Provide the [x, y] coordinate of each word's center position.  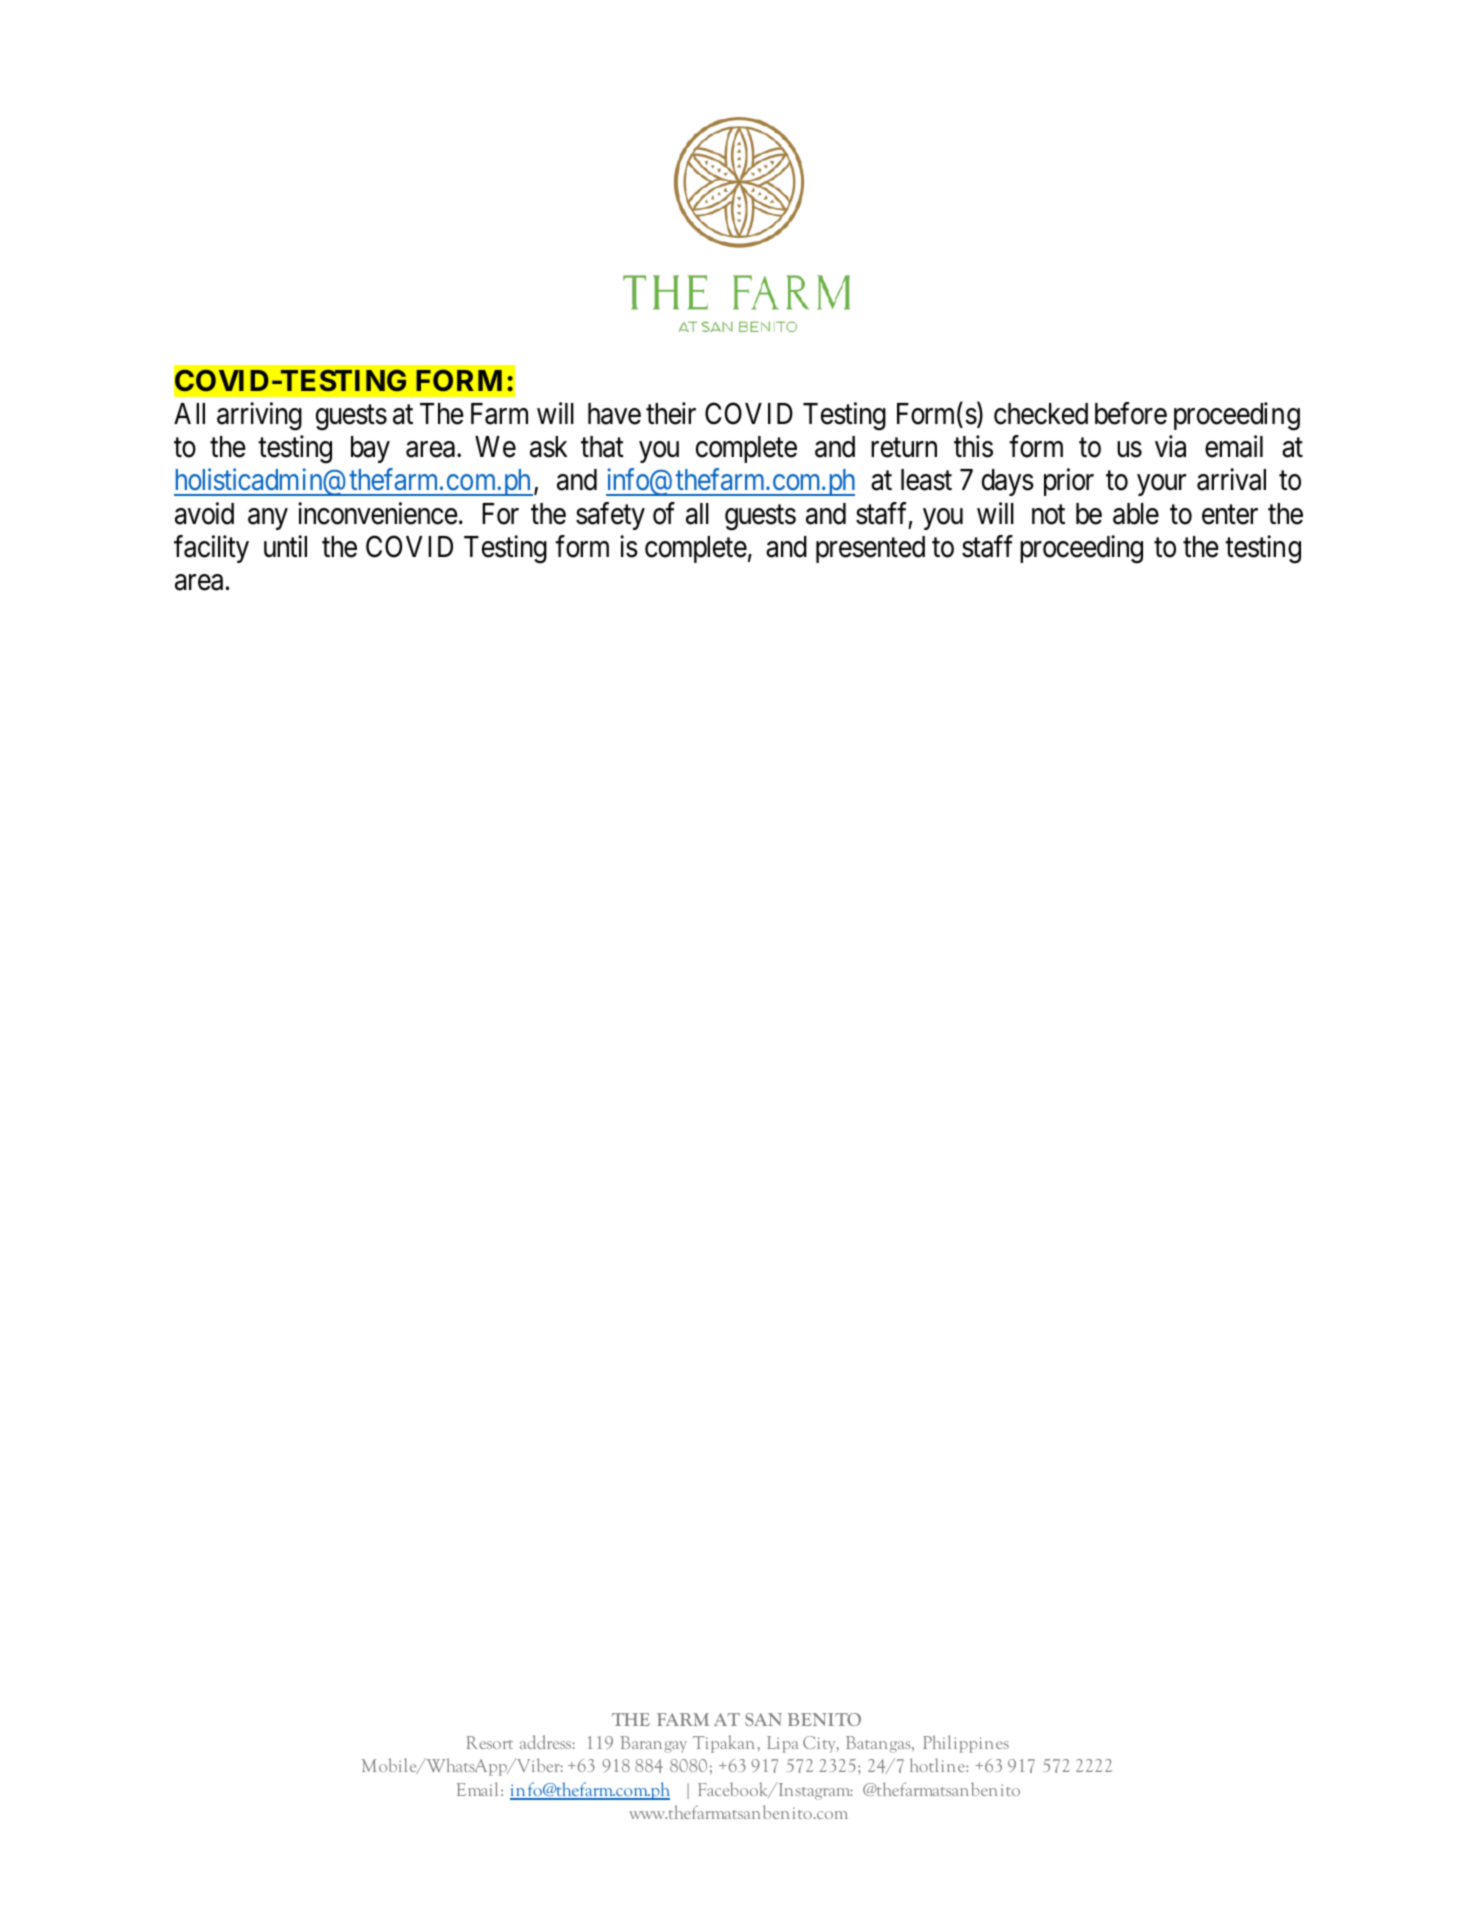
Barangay [653, 1744]
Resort [489, 1742]
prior [1069, 482]
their [671, 413]
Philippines [966, 1744]
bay [370, 449]
